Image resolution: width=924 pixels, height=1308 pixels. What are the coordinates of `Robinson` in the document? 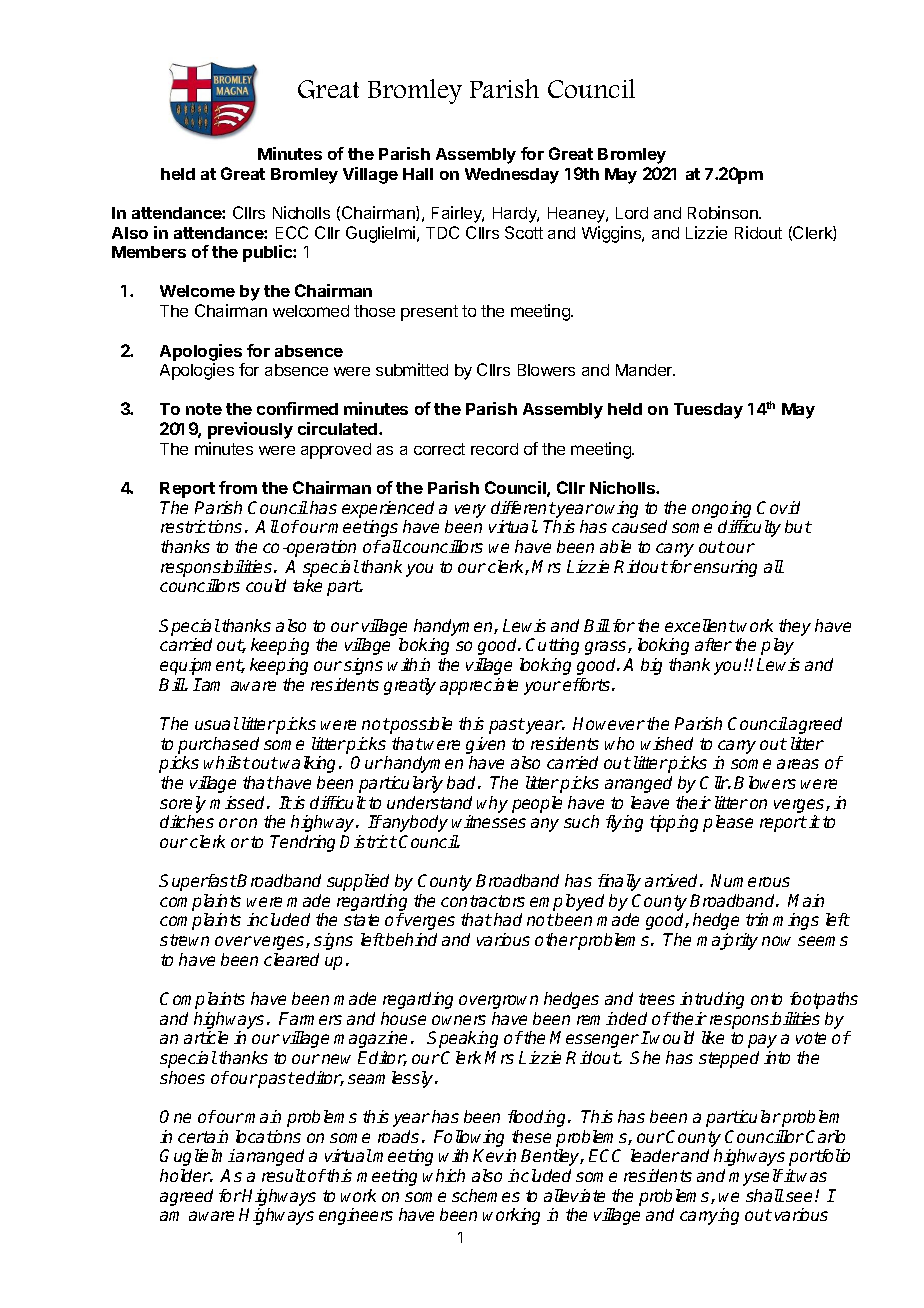 It's located at (724, 212).
